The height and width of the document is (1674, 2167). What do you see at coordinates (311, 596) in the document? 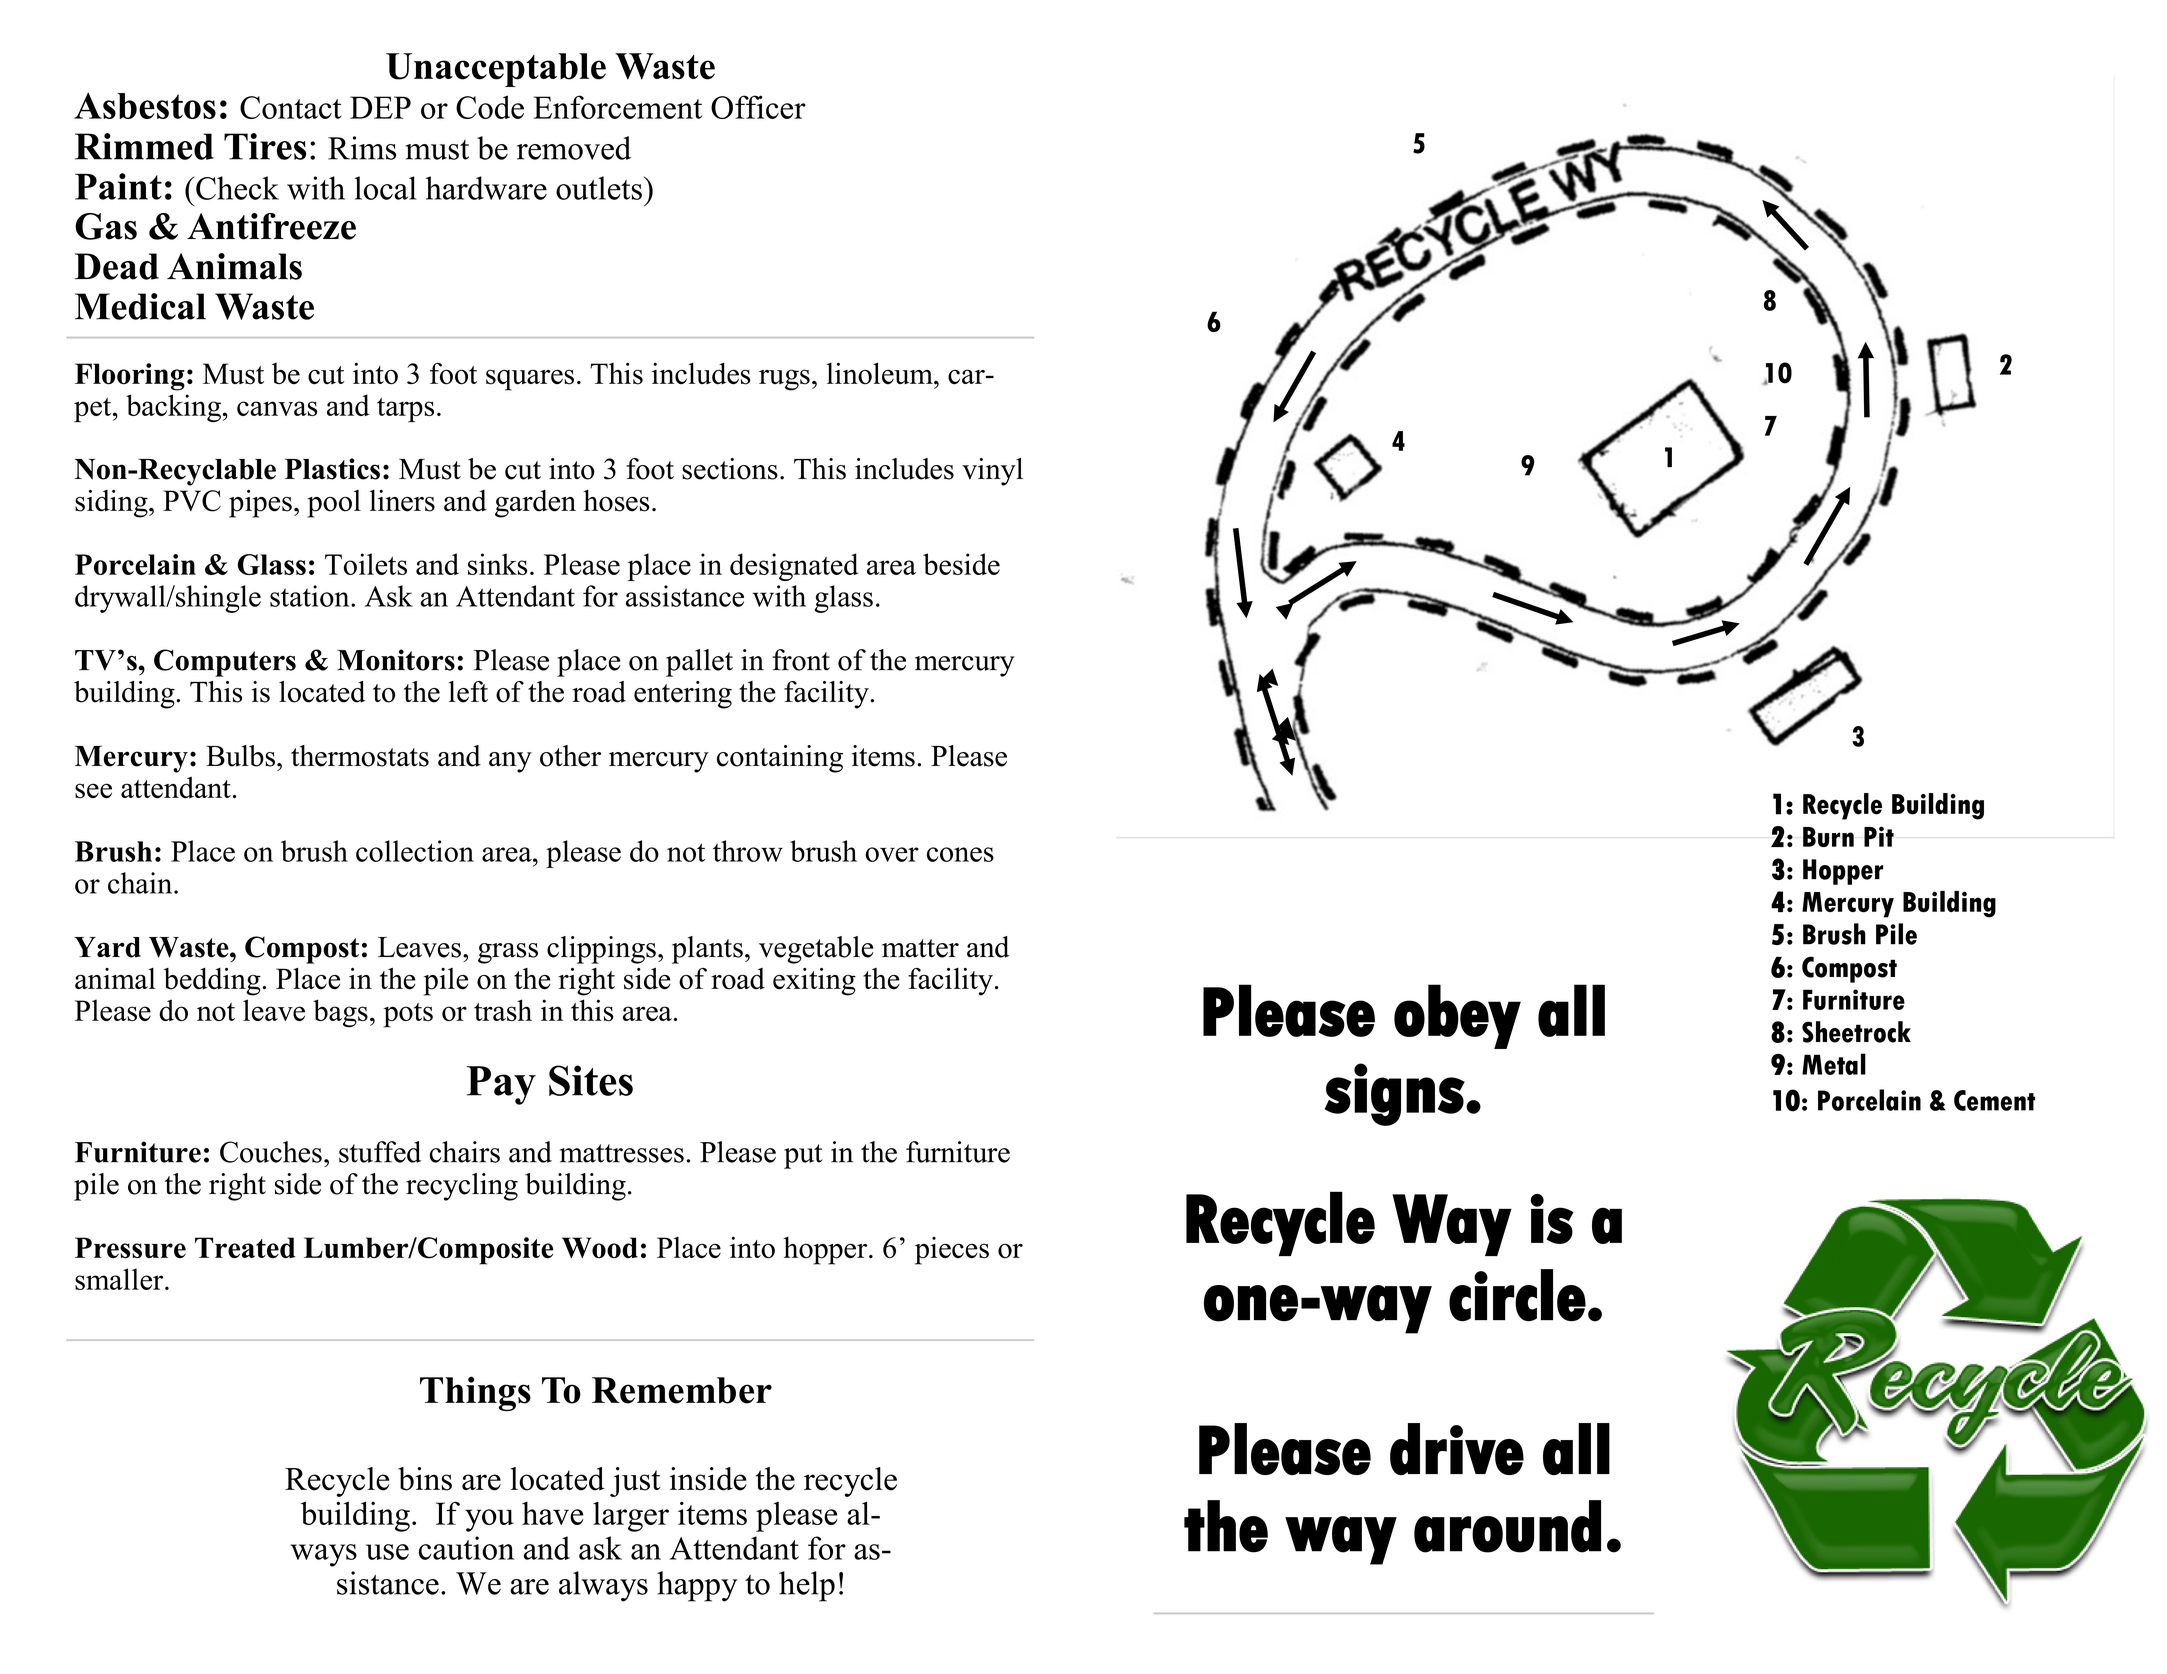
I see `station` at bounding box center [311, 596].
